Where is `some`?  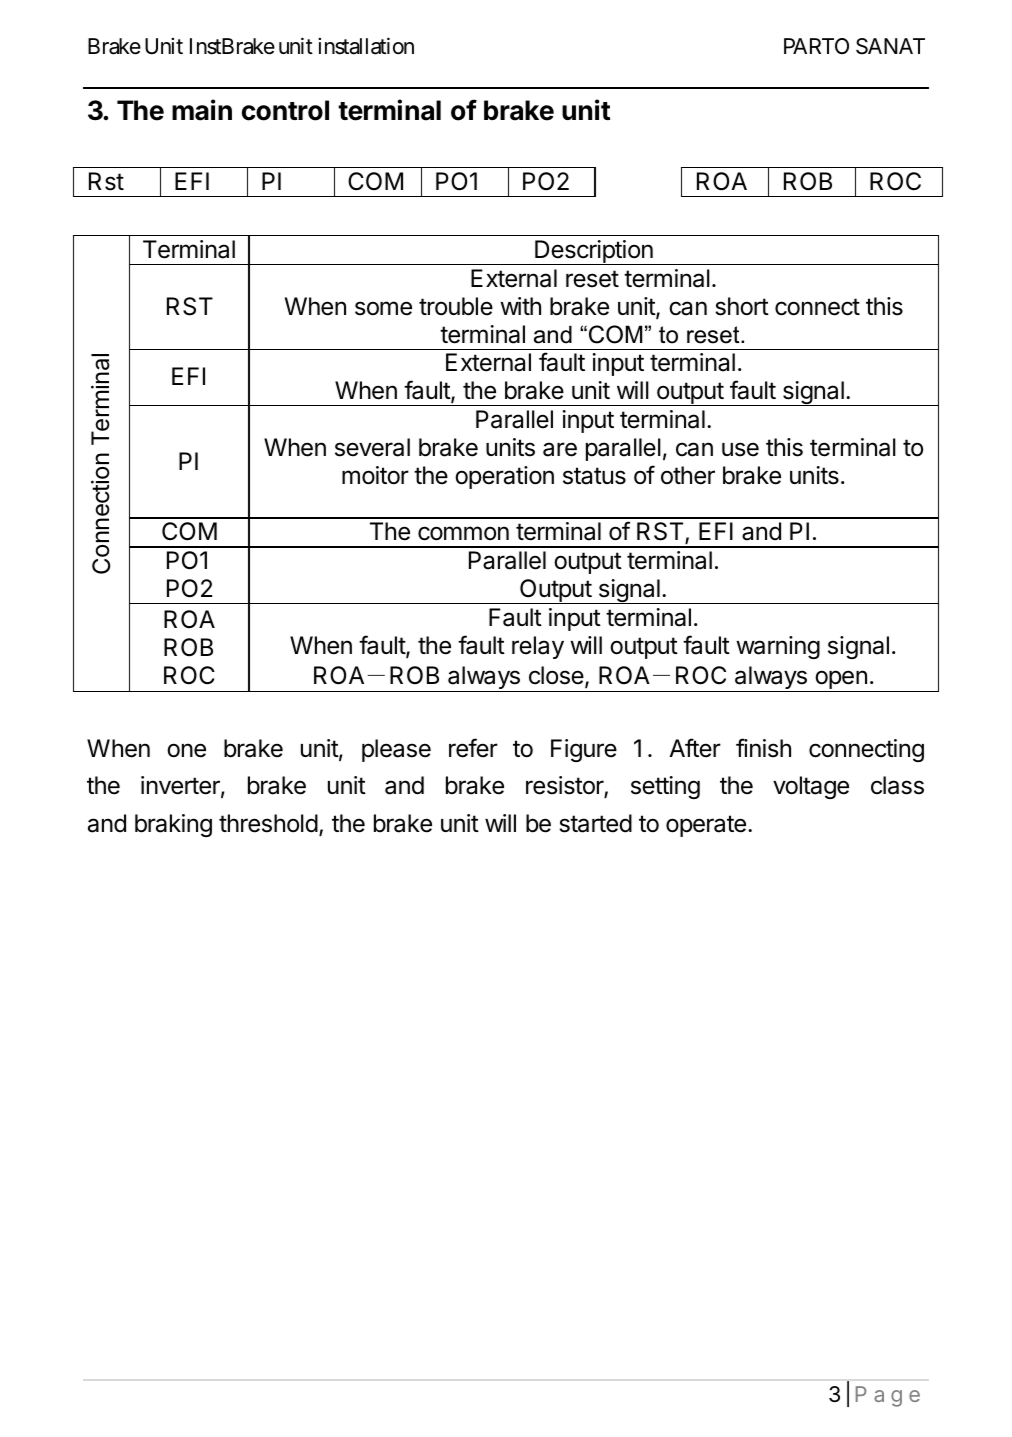
some is located at coordinates (383, 308).
